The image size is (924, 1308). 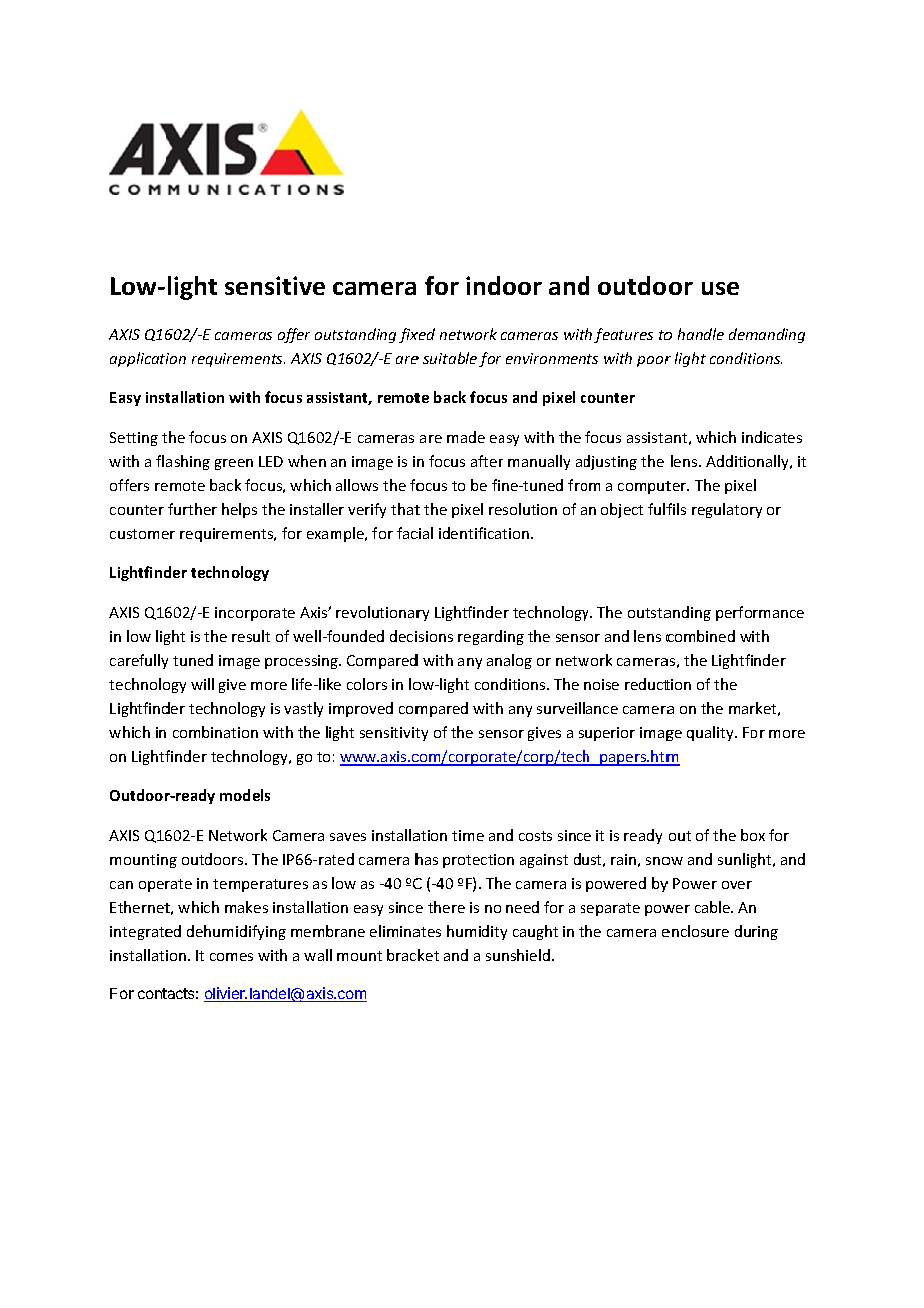 What do you see at coordinates (450, 358) in the page?
I see `suitable` at bounding box center [450, 358].
